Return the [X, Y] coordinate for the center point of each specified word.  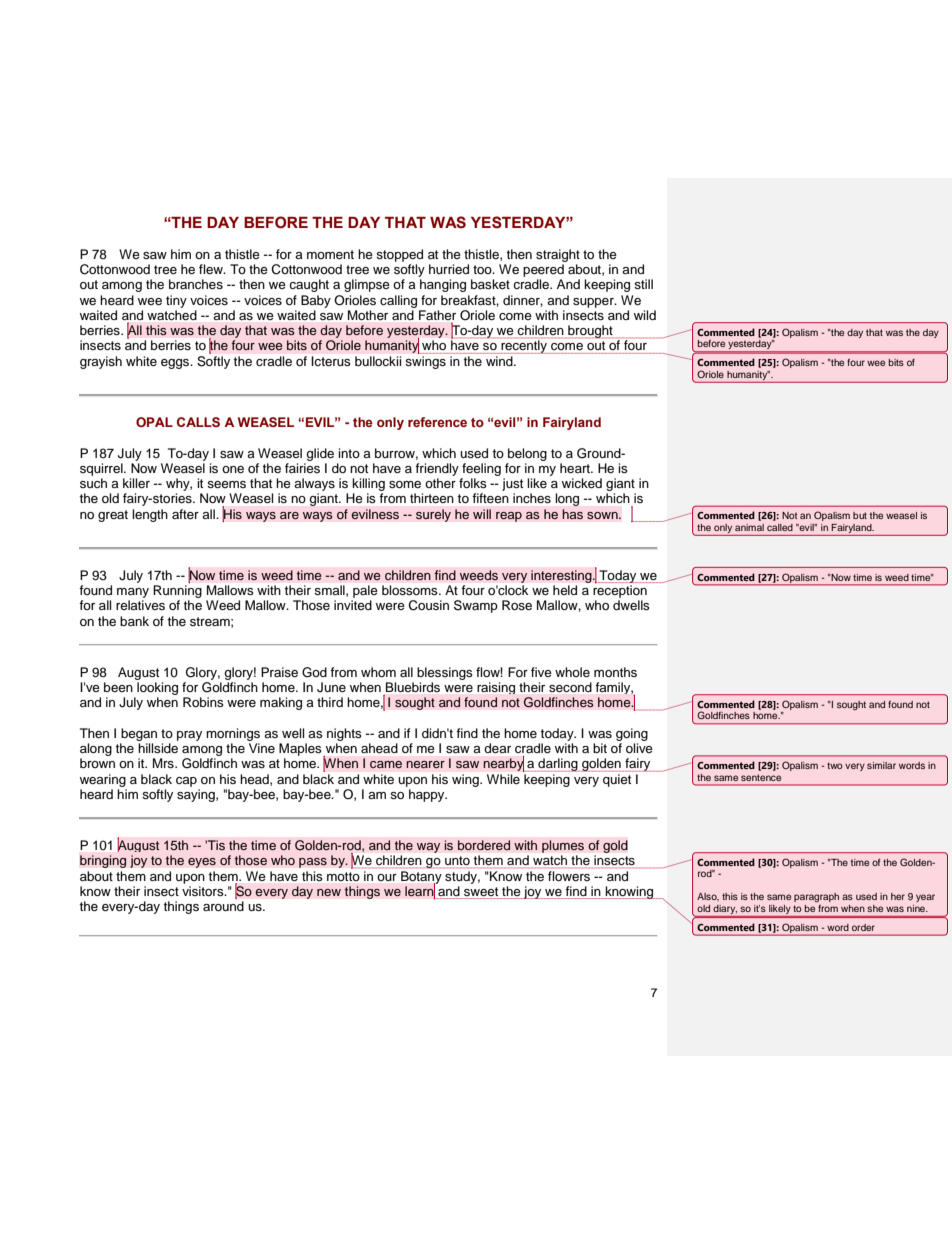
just [512, 484]
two [835, 765]
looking [157, 688]
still [643, 284]
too [483, 269]
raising [496, 688]
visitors [204, 891]
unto [457, 860]
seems [226, 484]
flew [212, 269]
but [860, 515]
